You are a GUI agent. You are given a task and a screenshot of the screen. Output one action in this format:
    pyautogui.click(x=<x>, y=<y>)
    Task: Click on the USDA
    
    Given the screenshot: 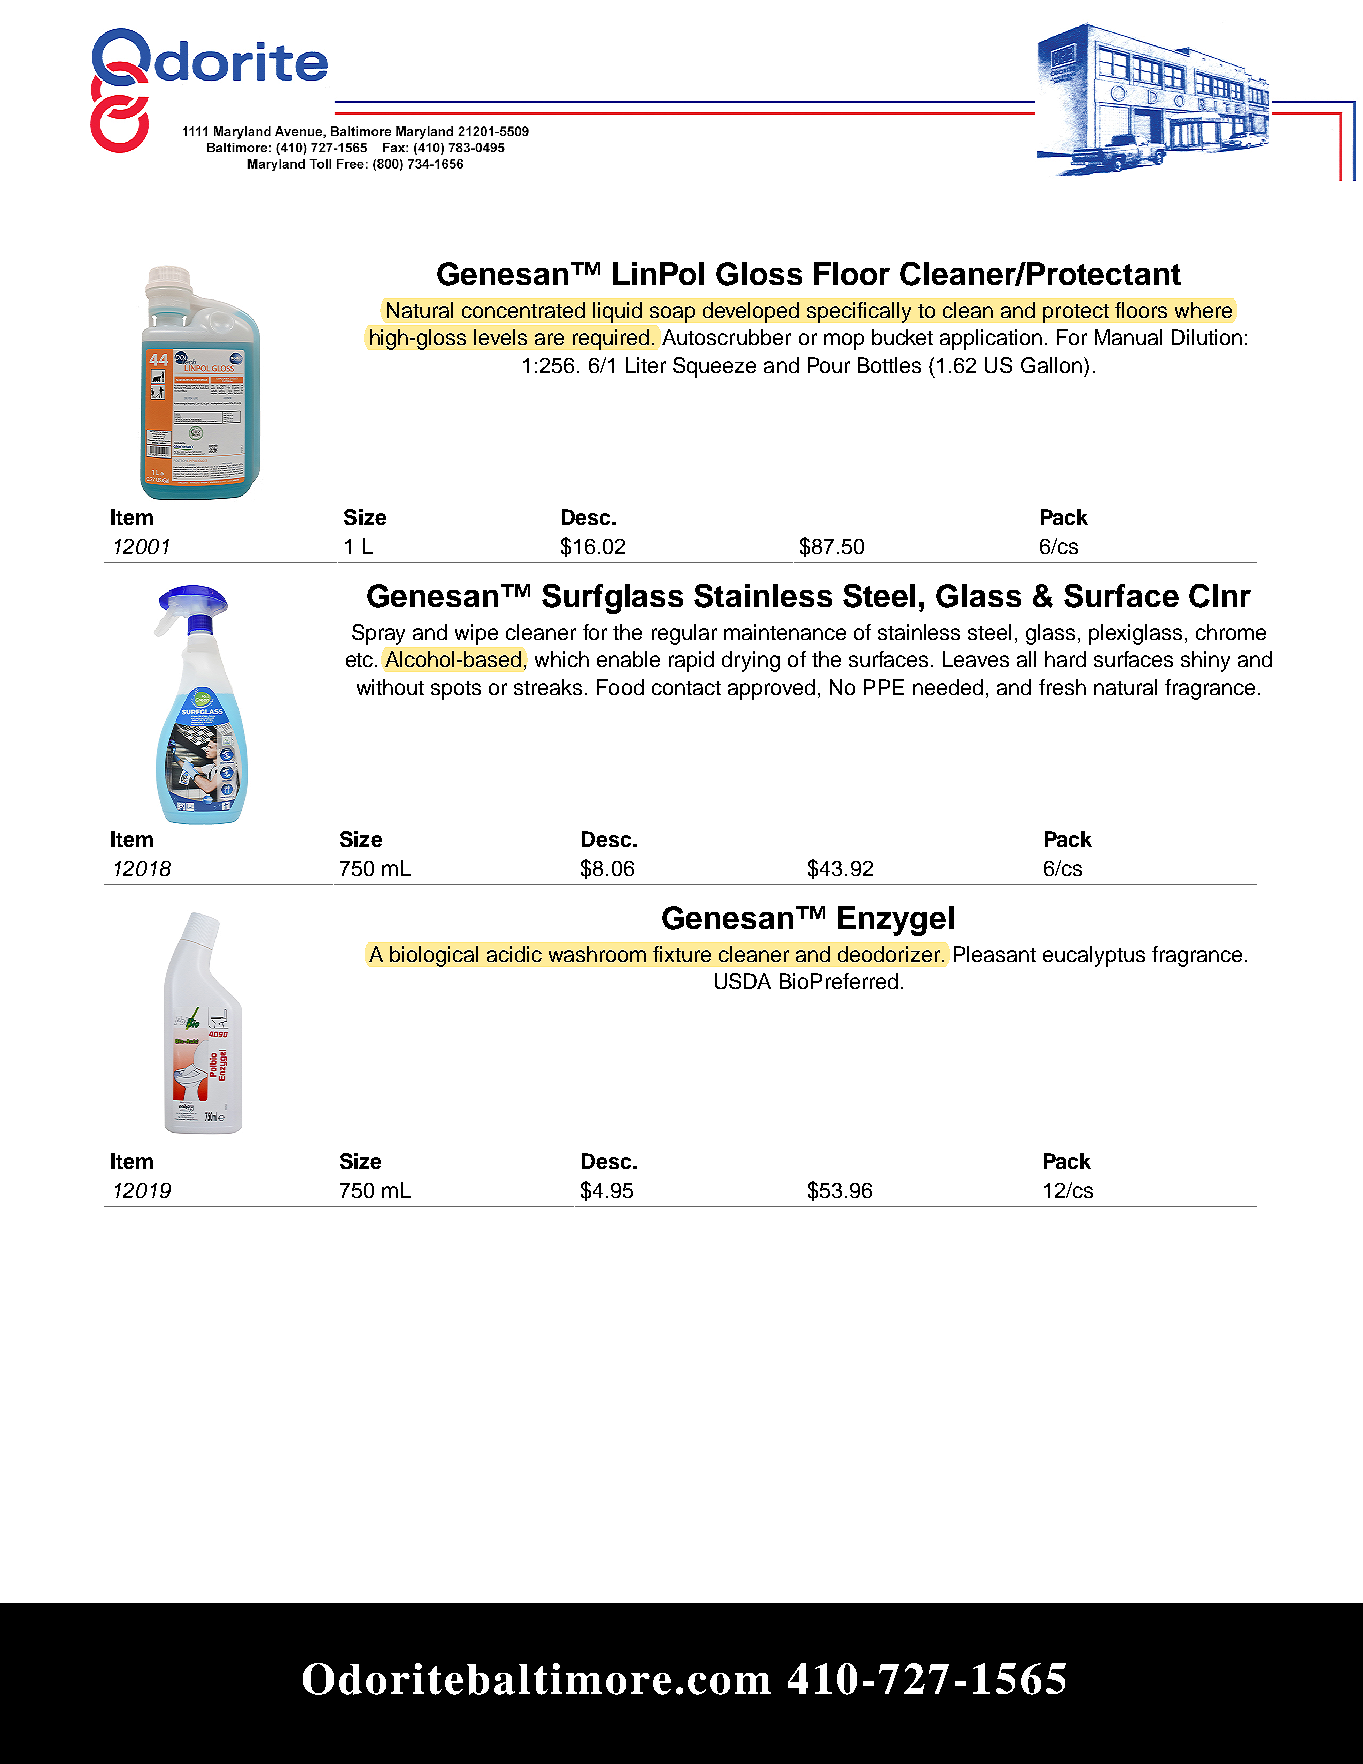 What is the action you would take?
    pyautogui.click(x=743, y=981)
